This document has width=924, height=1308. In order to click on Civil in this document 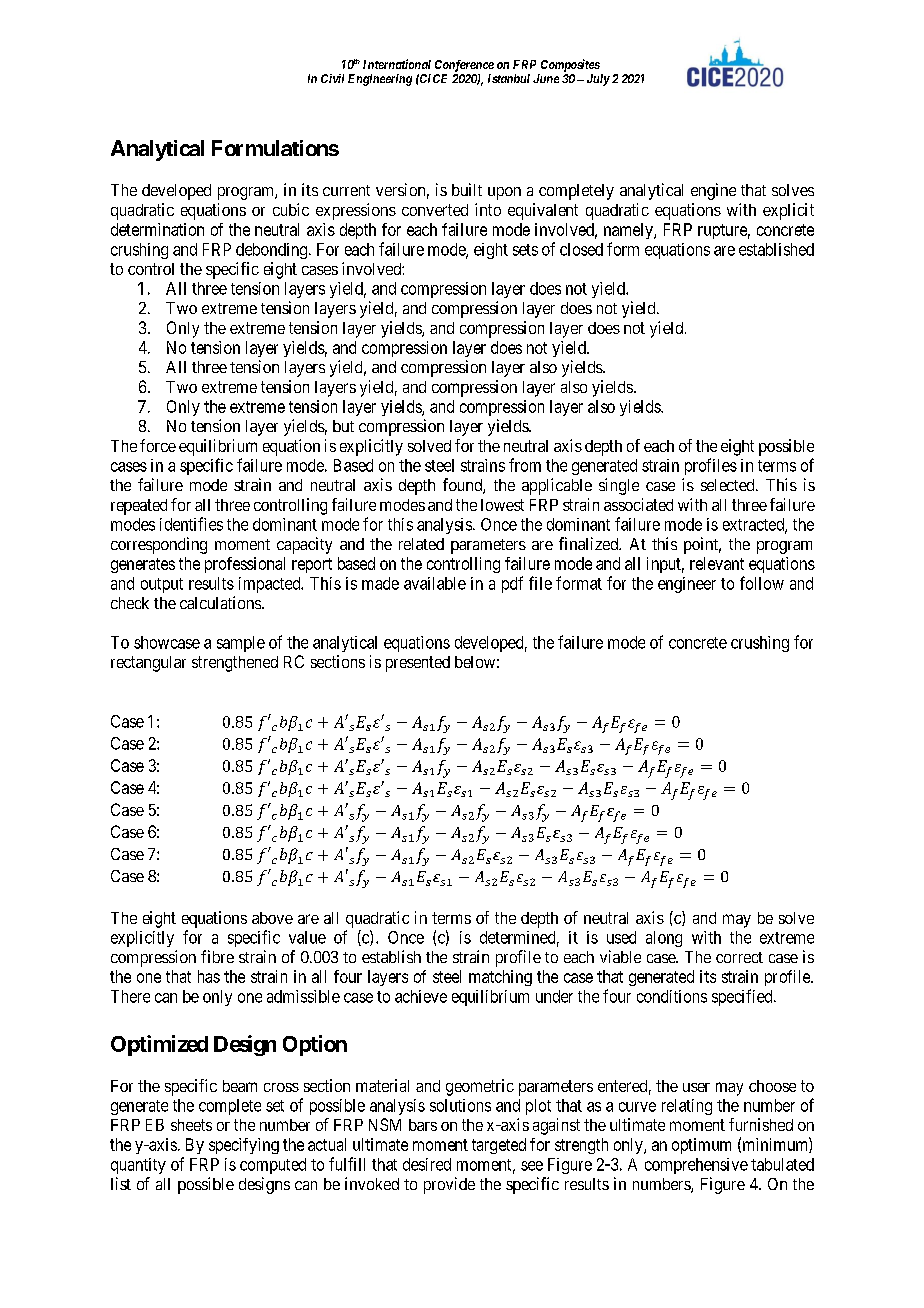, I will do `click(332, 78)`.
